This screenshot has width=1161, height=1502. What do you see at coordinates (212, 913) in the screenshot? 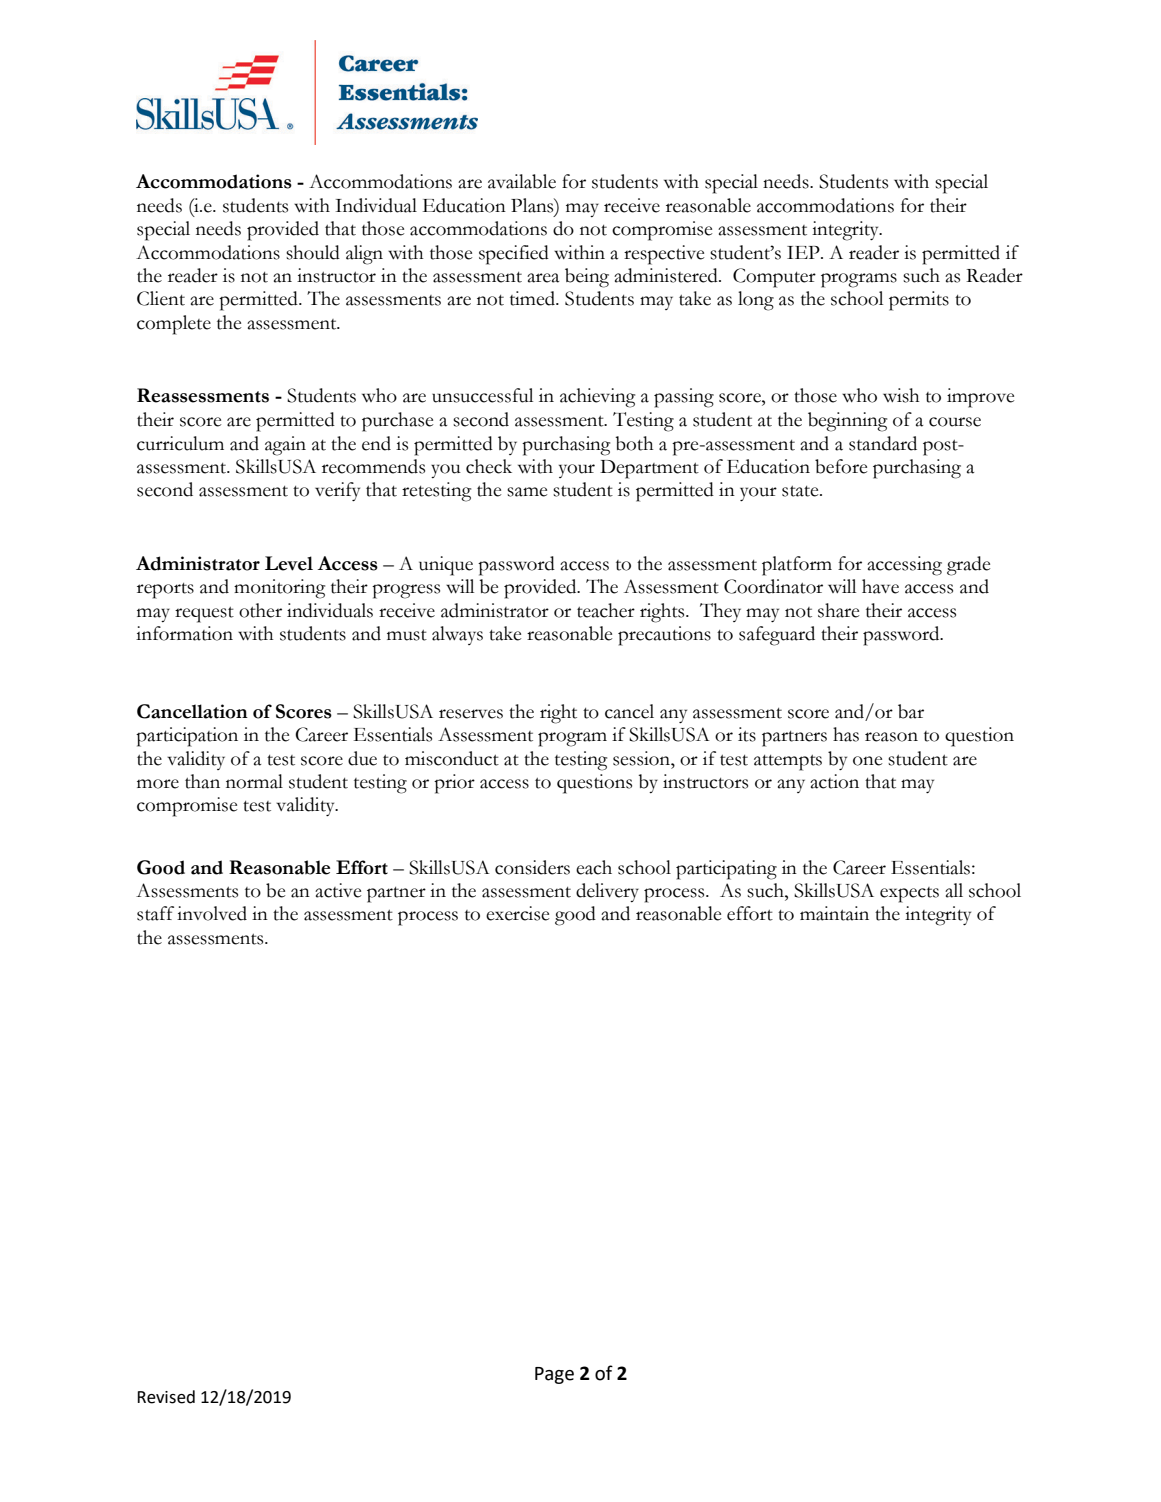
I see `involved` at bounding box center [212, 913].
